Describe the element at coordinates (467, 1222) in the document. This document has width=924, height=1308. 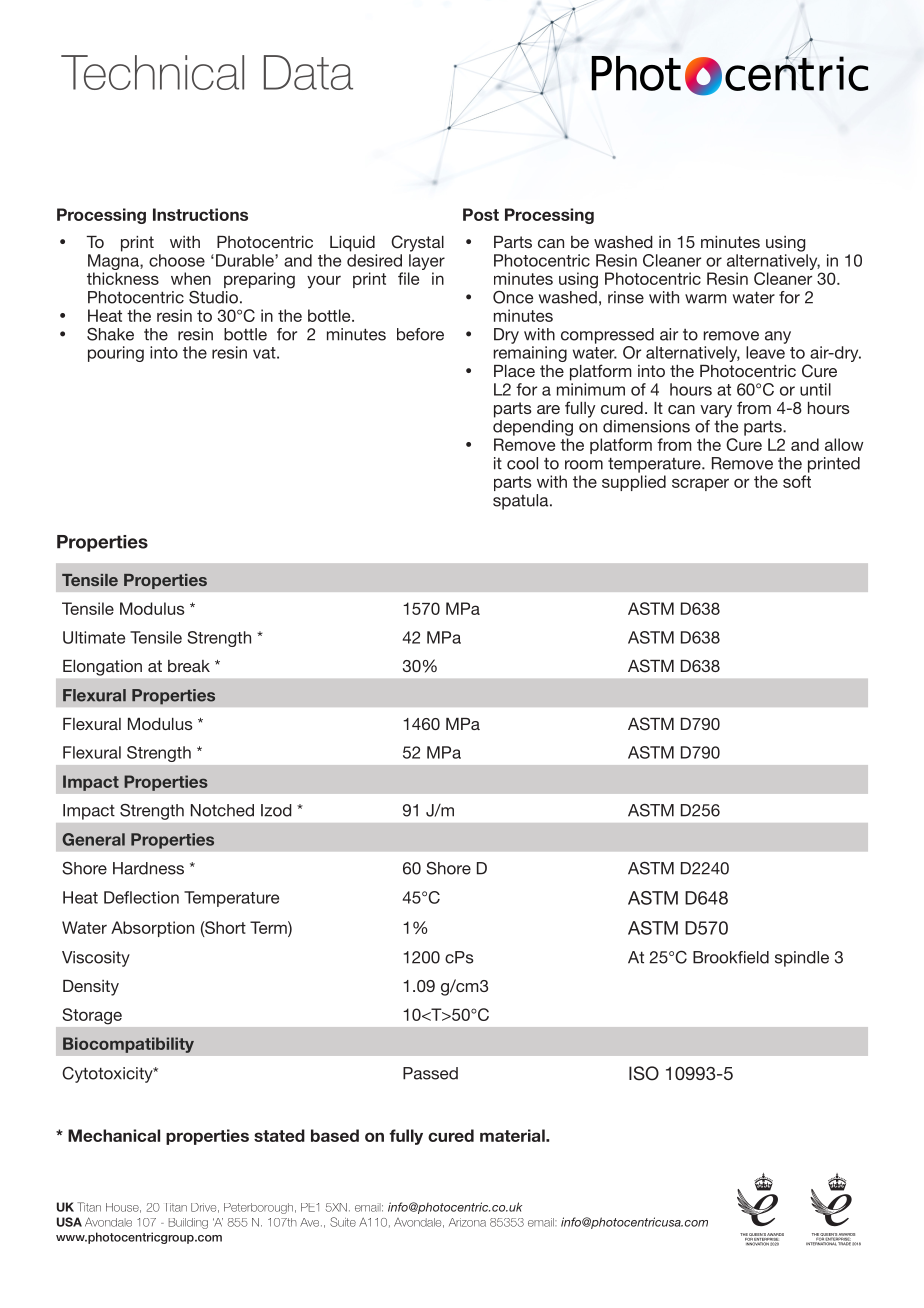
I see `Arizona` at that location.
